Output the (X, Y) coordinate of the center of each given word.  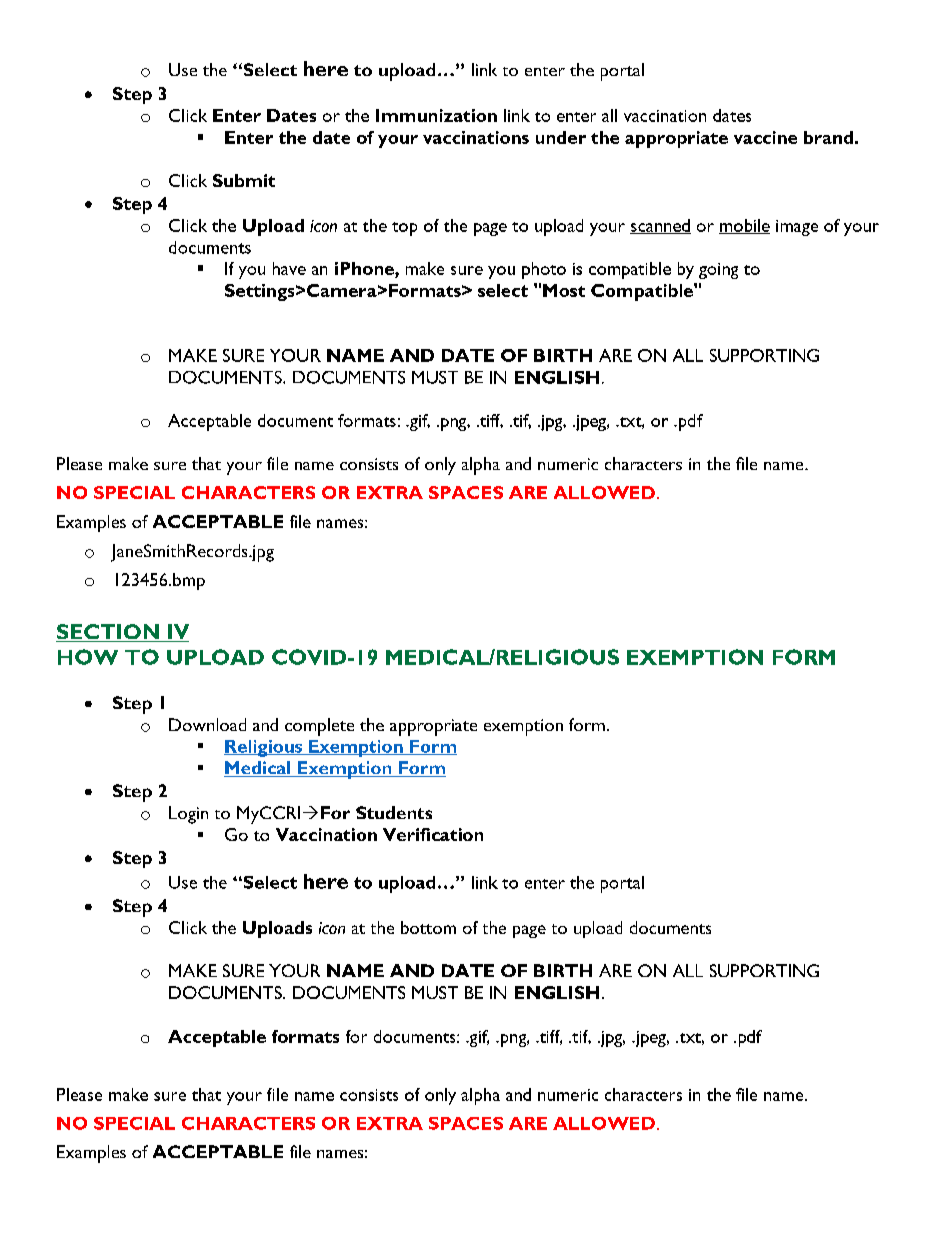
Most (564, 290)
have (289, 268)
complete (319, 727)
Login (188, 815)
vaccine (765, 137)
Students (394, 812)
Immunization (436, 115)
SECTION (108, 633)
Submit (244, 180)
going (718, 271)
